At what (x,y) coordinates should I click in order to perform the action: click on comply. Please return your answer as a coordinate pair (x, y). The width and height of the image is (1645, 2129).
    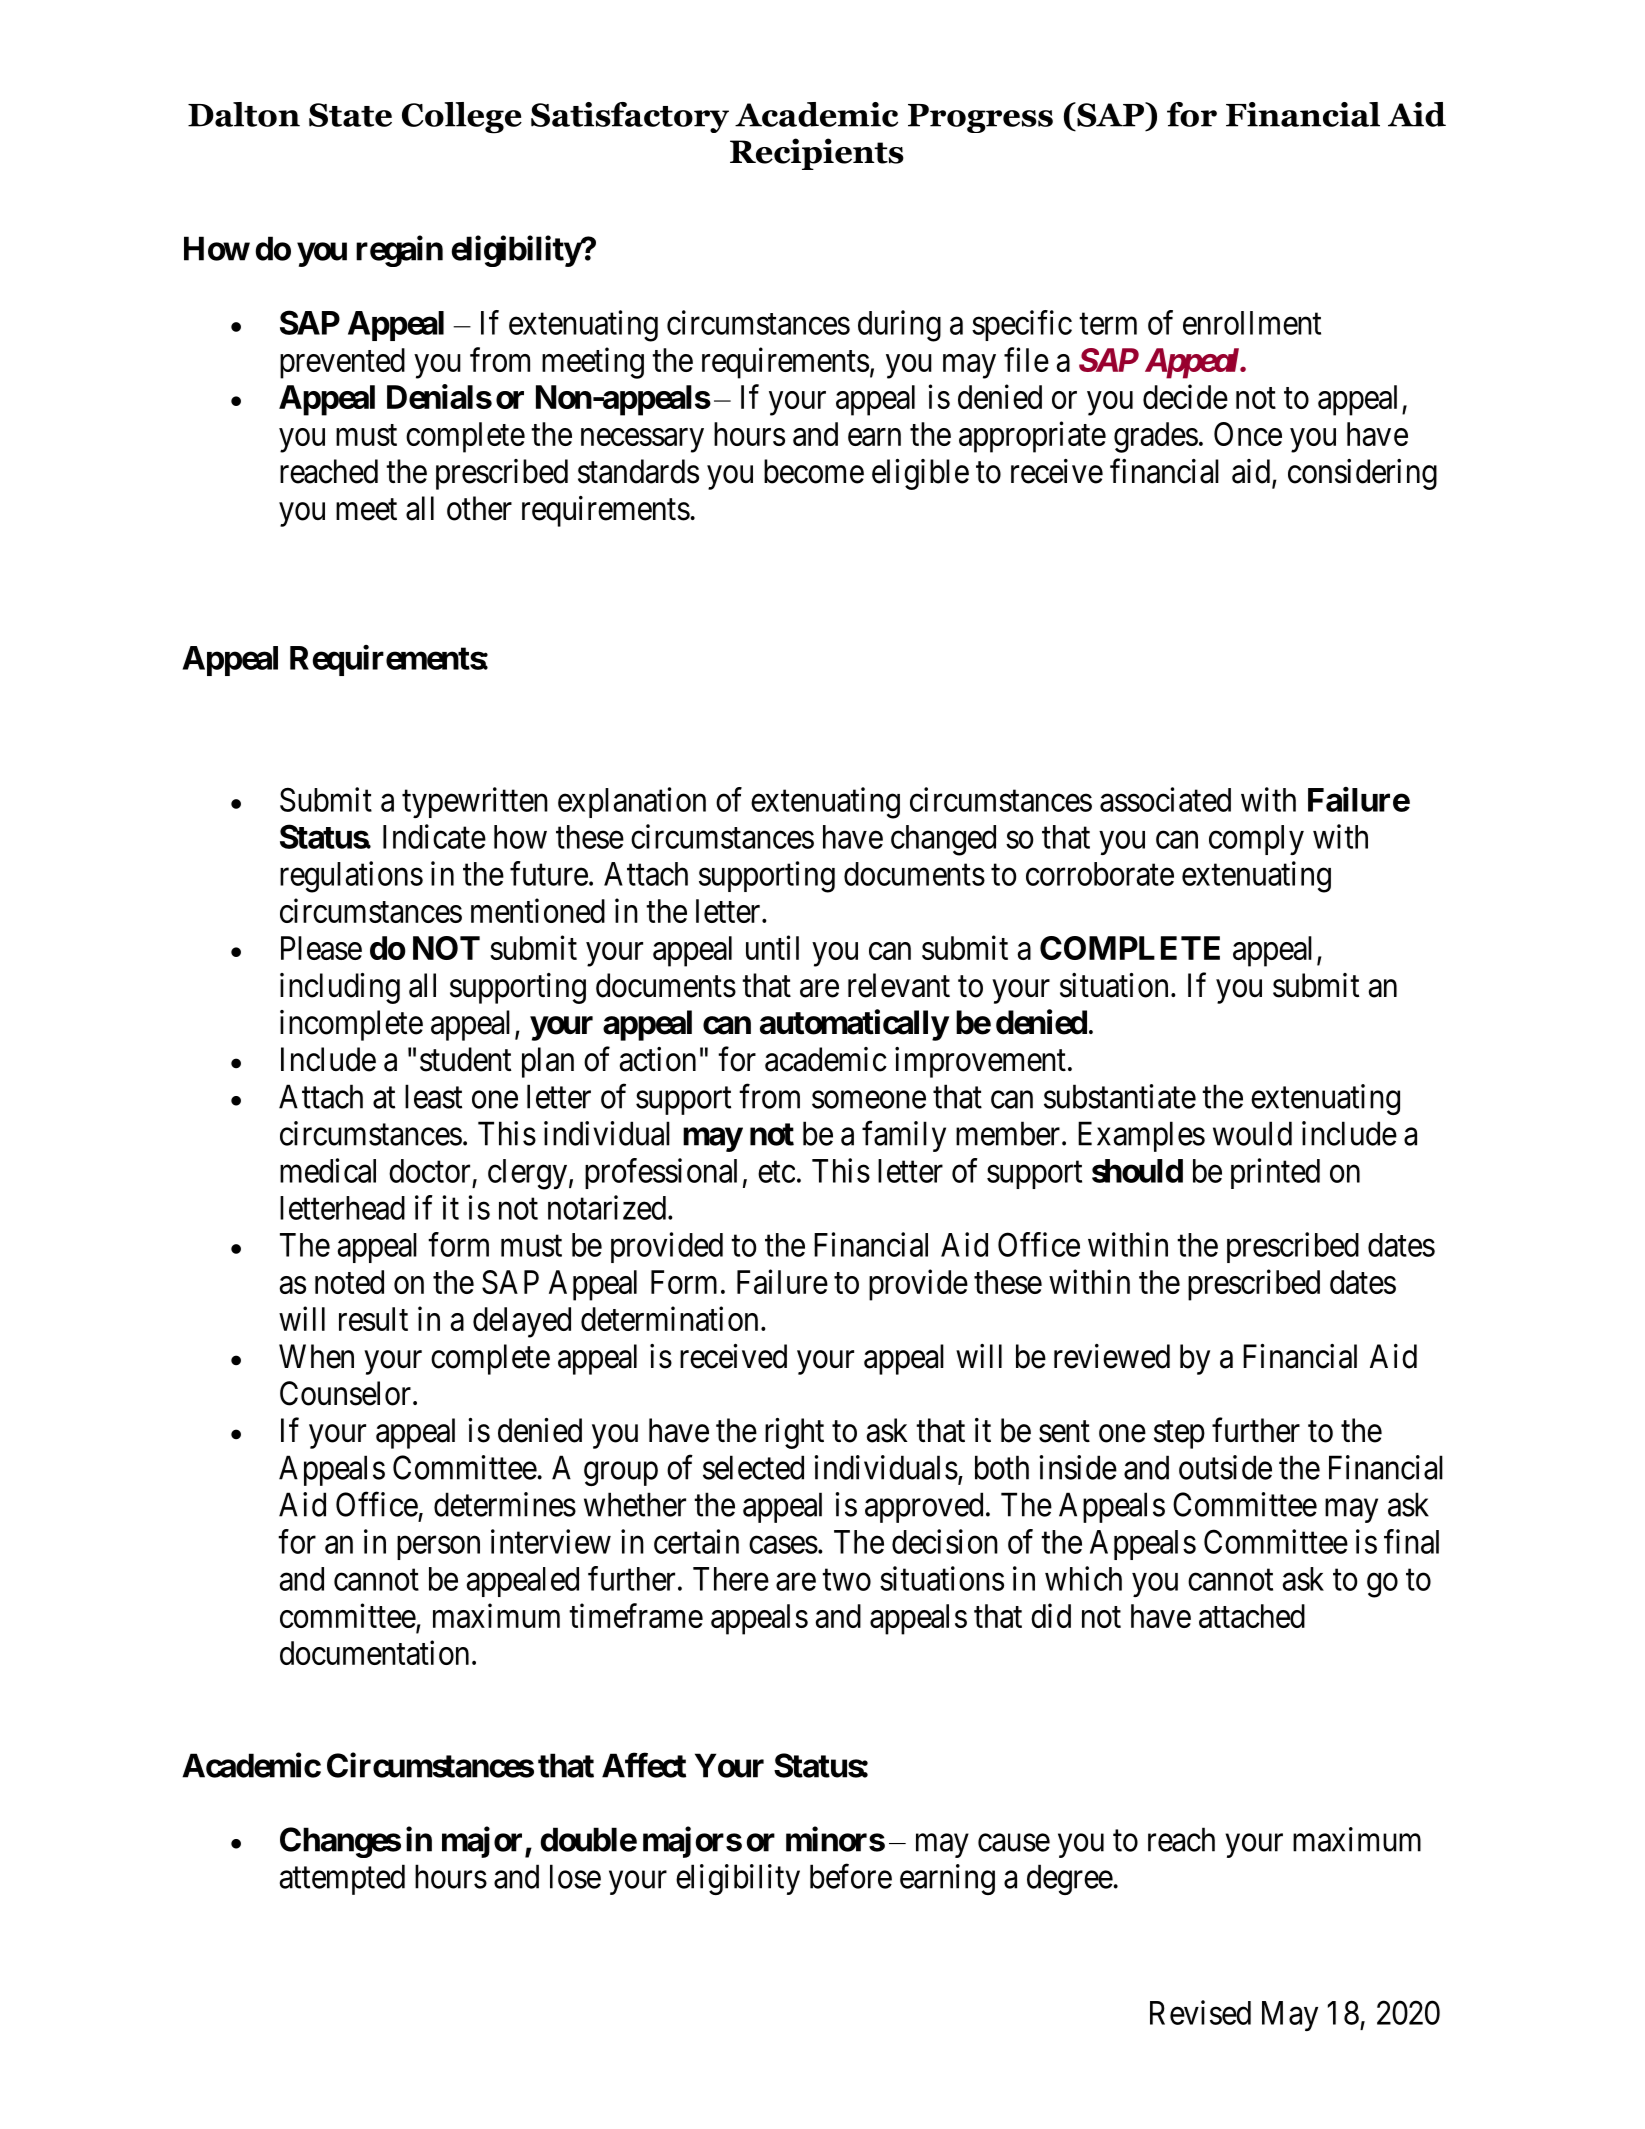
    Looking at the image, I should click on (1256, 840).
